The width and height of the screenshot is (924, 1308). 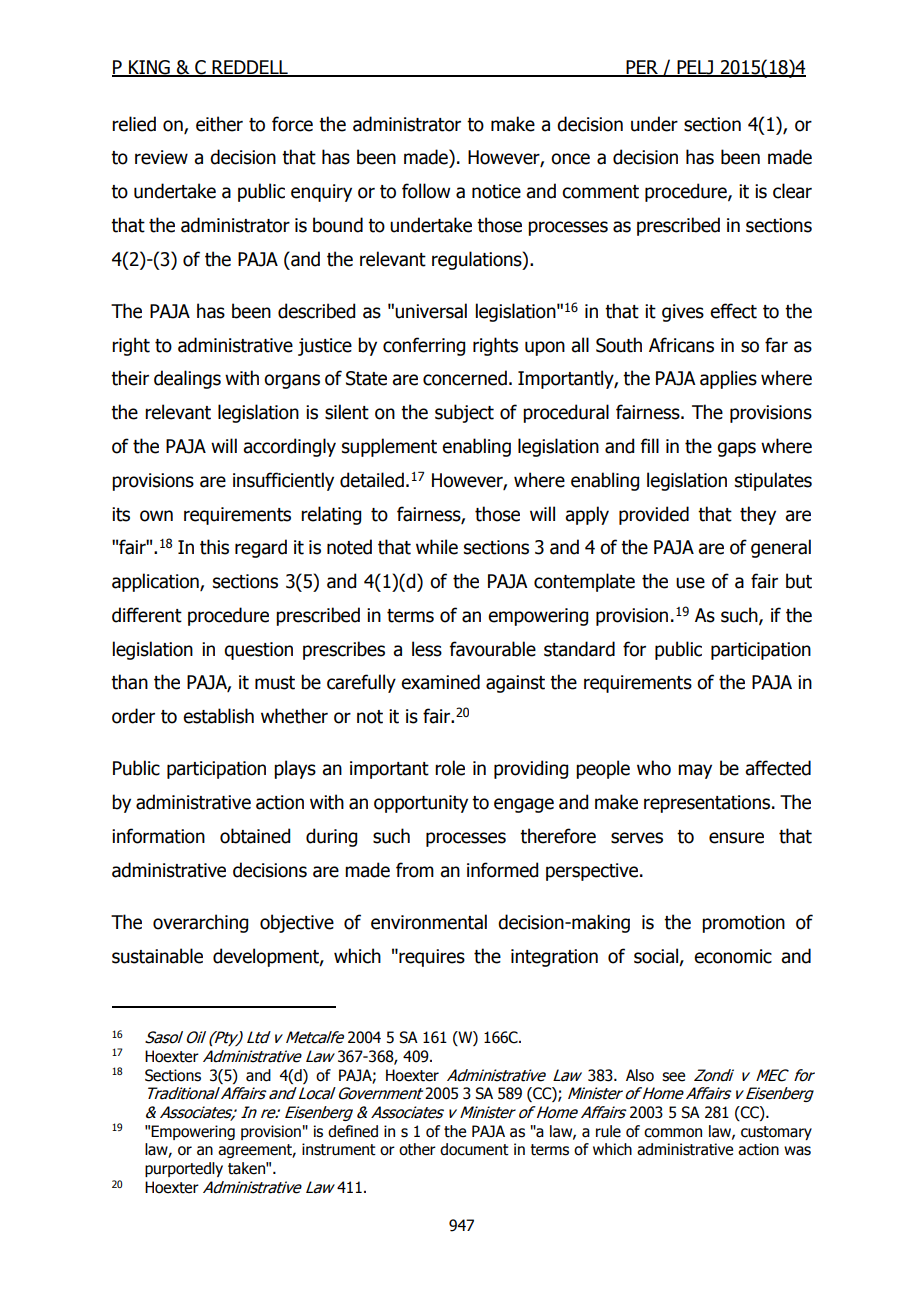 What do you see at coordinates (464, 413) in the screenshot?
I see `subject` at bounding box center [464, 413].
